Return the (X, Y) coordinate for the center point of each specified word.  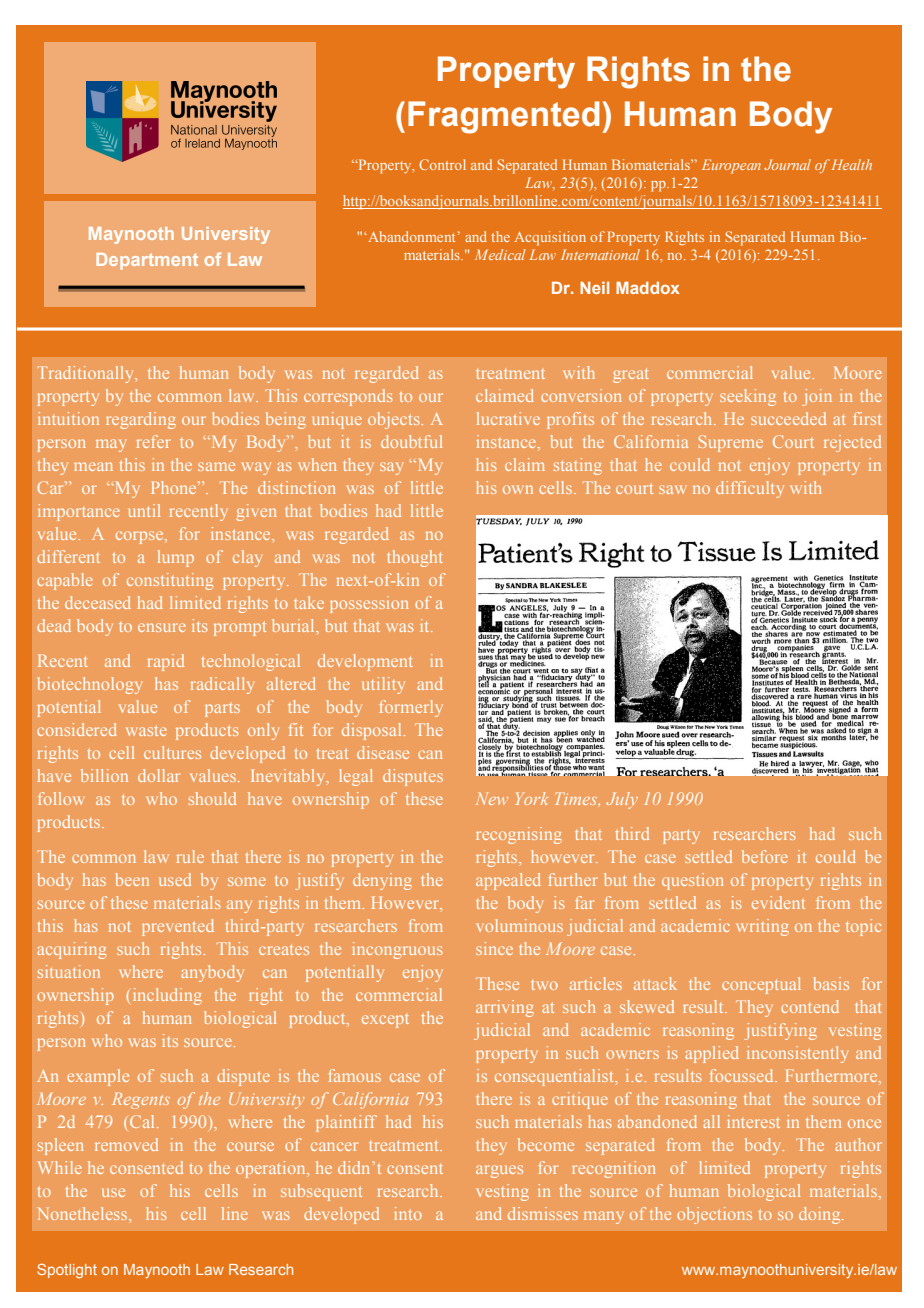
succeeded (788, 418)
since (494, 948)
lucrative (508, 418)
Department (147, 261)
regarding (141, 420)
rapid (166, 662)
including (167, 996)
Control (442, 164)
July (622, 800)
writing (762, 927)
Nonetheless (84, 1213)
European (731, 166)
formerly (411, 708)
